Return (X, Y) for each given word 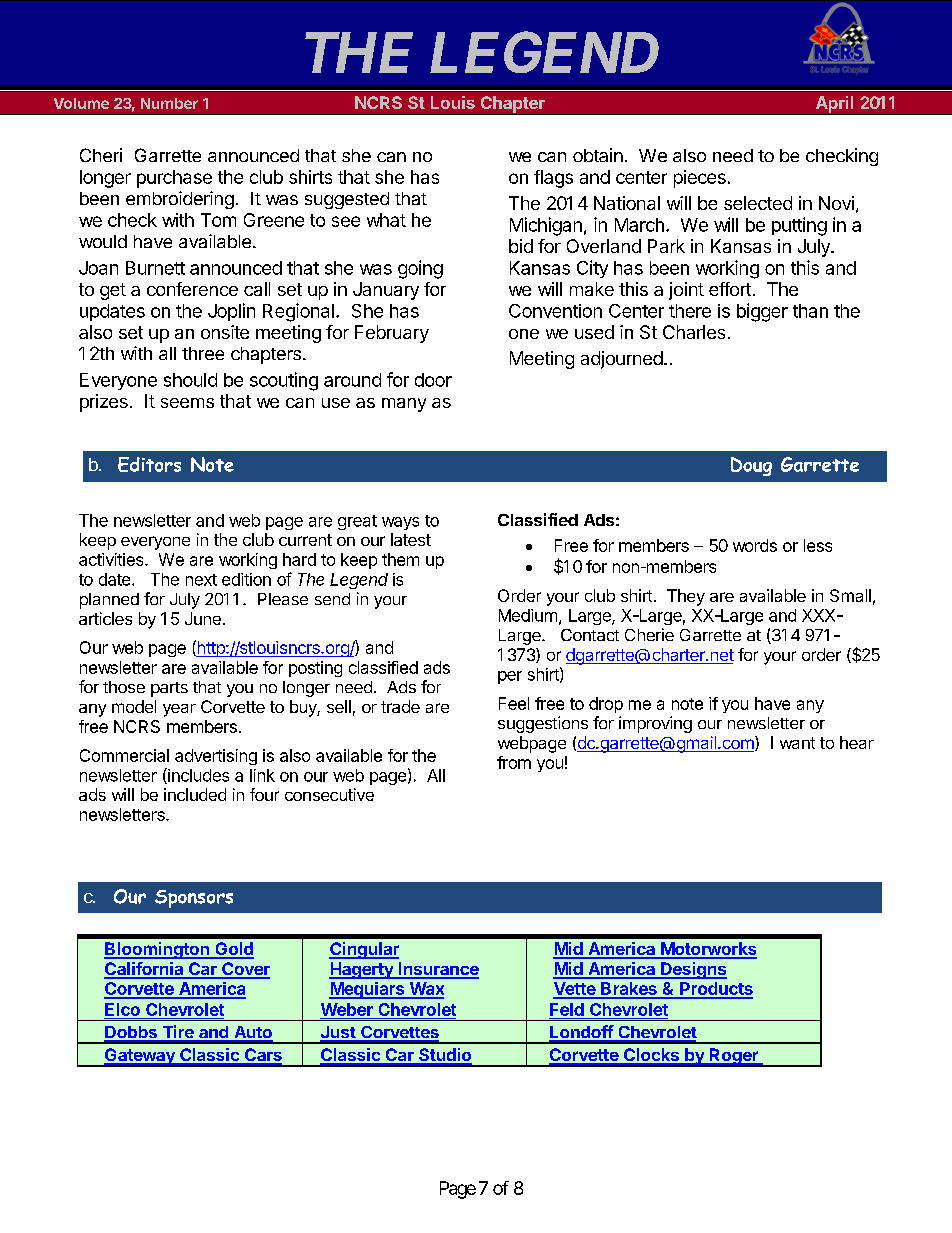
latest (411, 539)
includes (197, 776)
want (797, 743)
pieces (700, 179)
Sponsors (194, 899)
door (433, 380)
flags (553, 179)
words (755, 545)
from (514, 762)
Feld (567, 1009)
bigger (762, 312)
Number (169, 103)
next (201, 580)
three (203, 353)
